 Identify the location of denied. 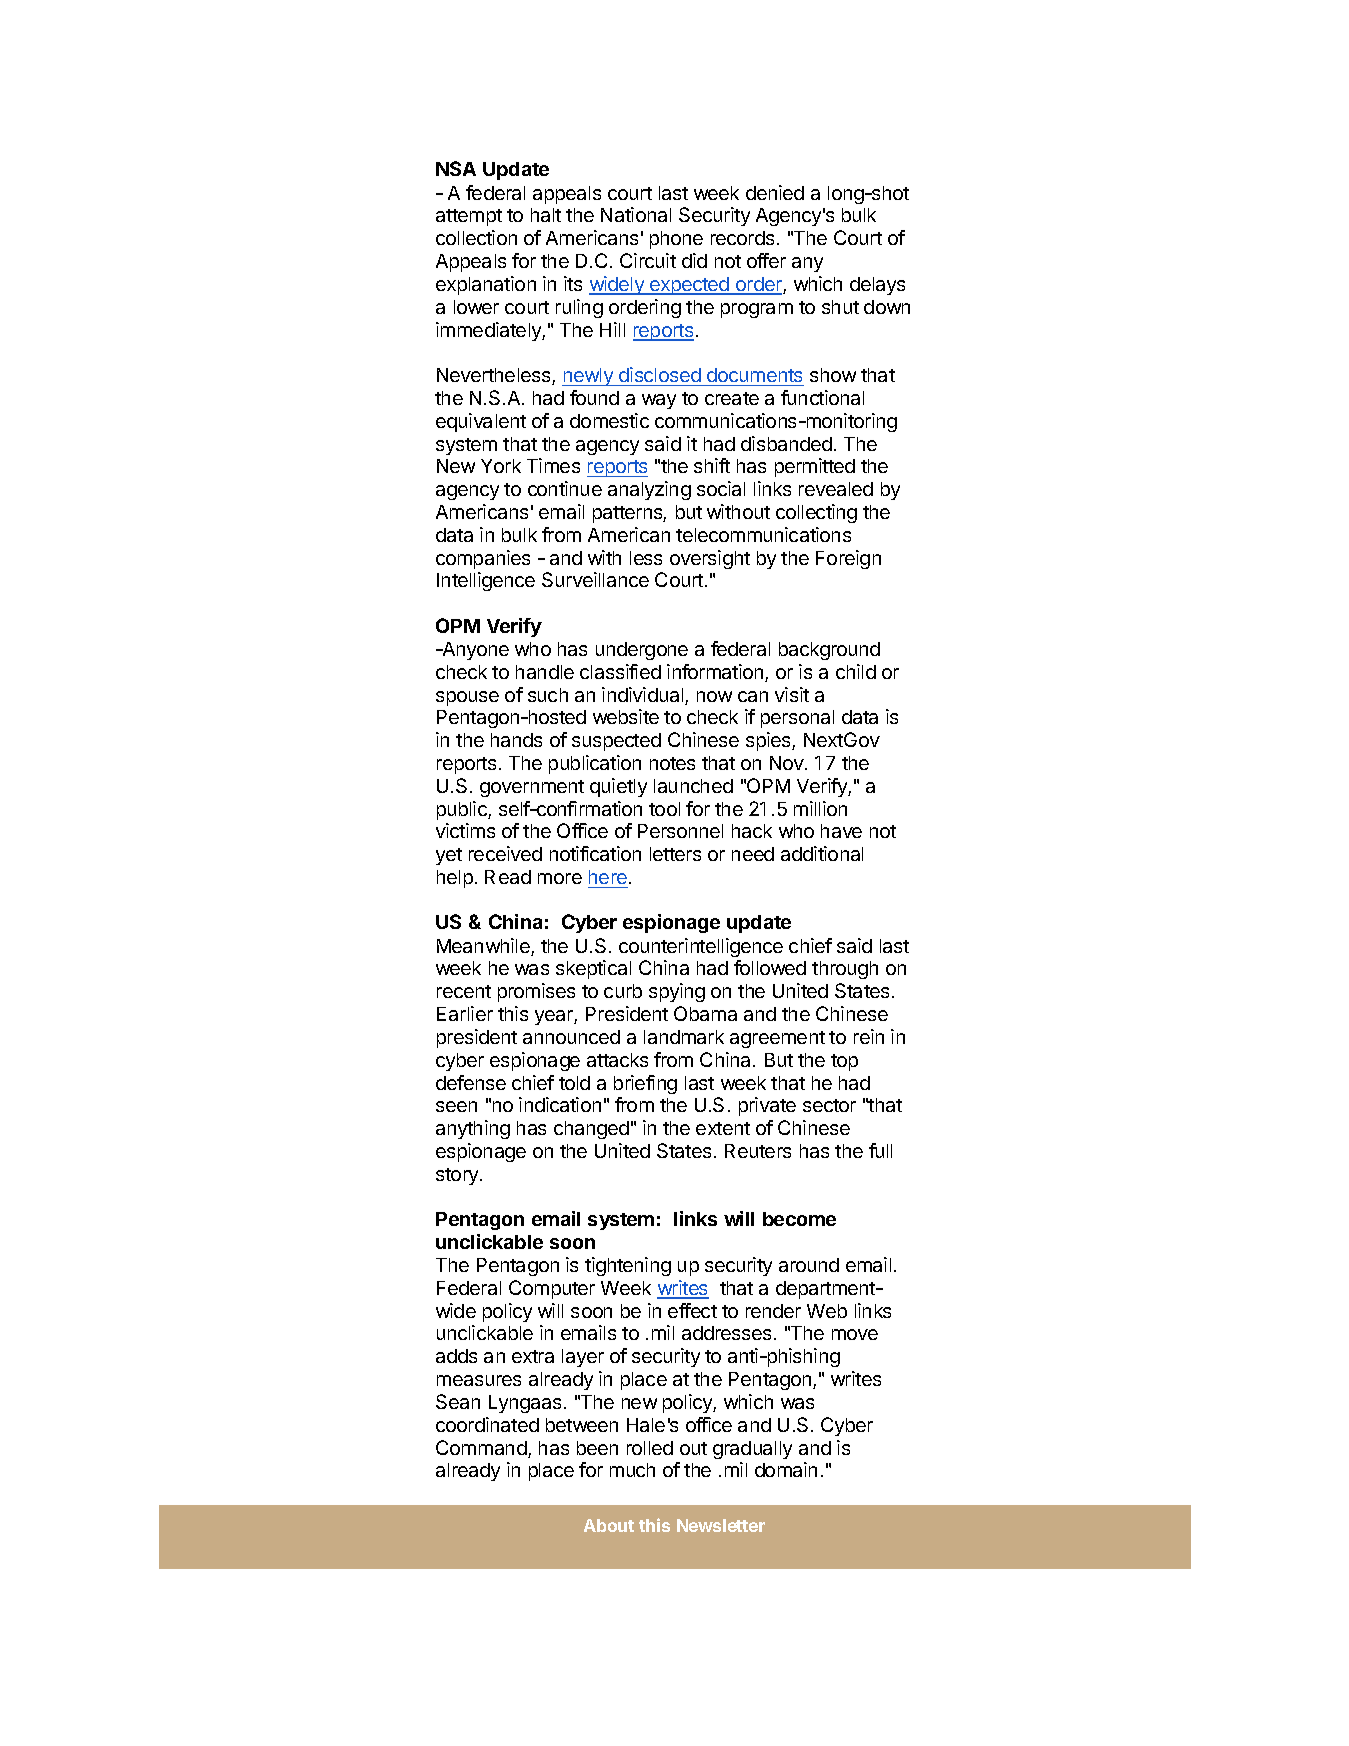
(775, 192).
